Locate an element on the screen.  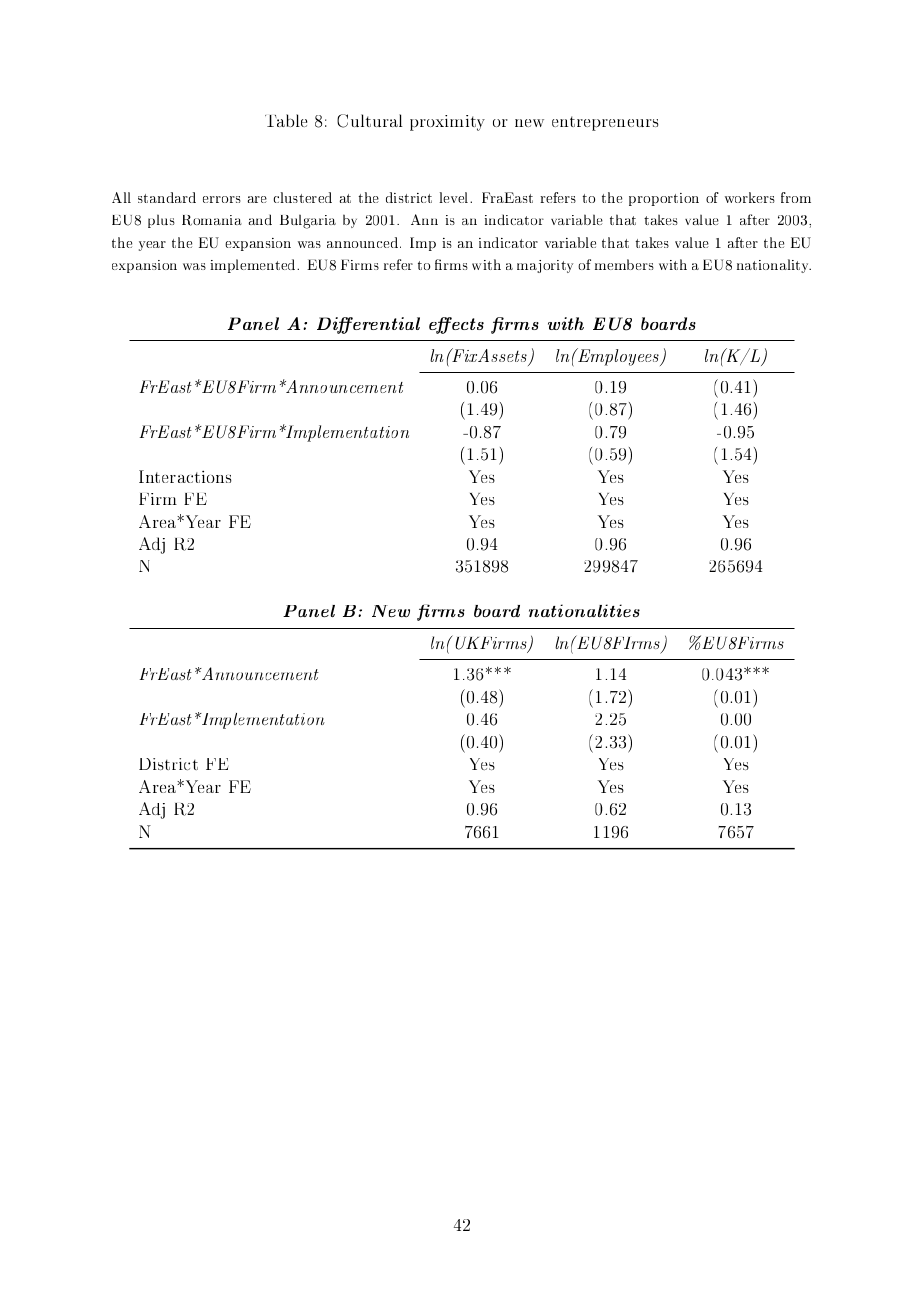
plus is located at coordinates (161, 221).
